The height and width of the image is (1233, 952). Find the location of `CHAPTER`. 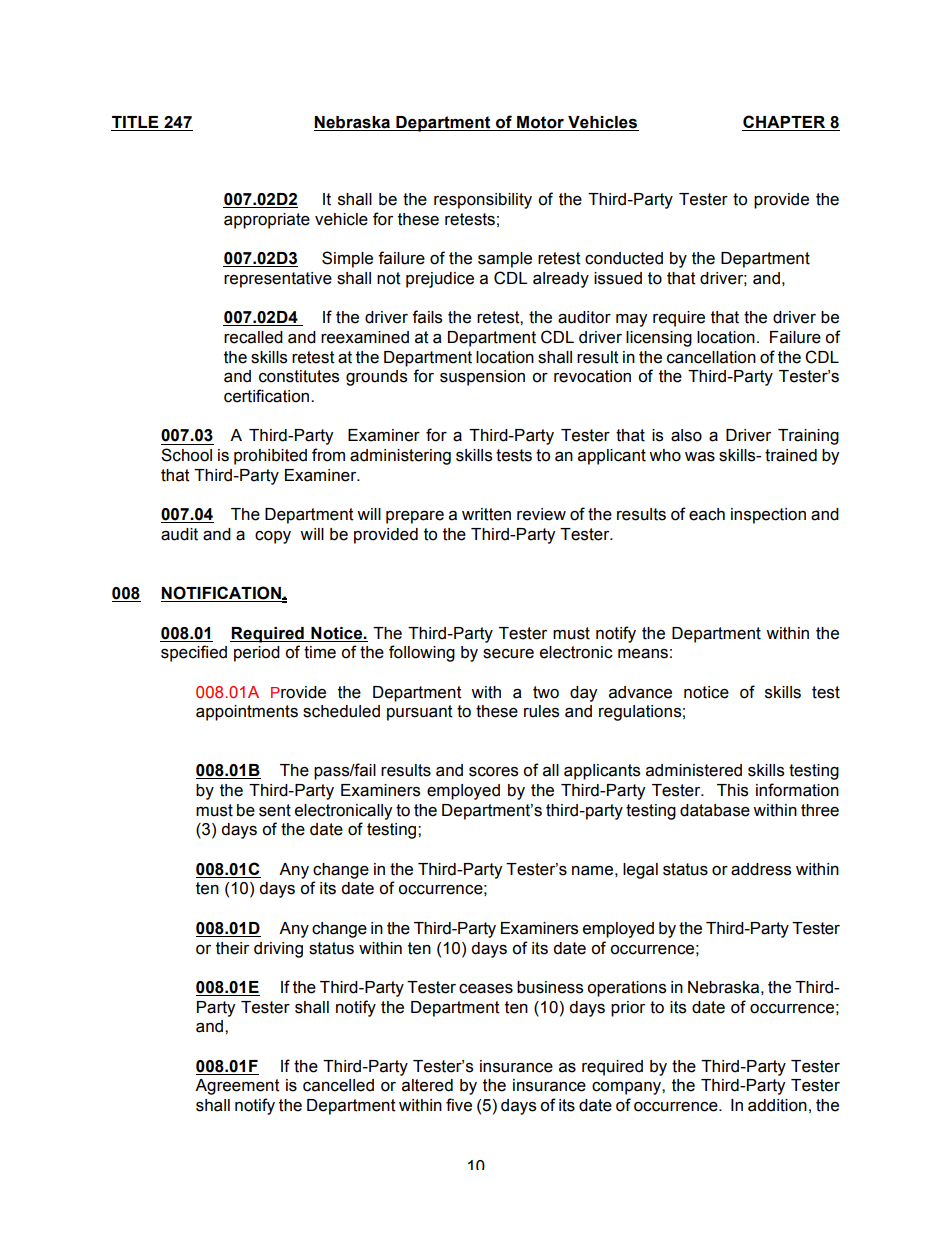

CHAPTER is located at coordinates (785, 123).
